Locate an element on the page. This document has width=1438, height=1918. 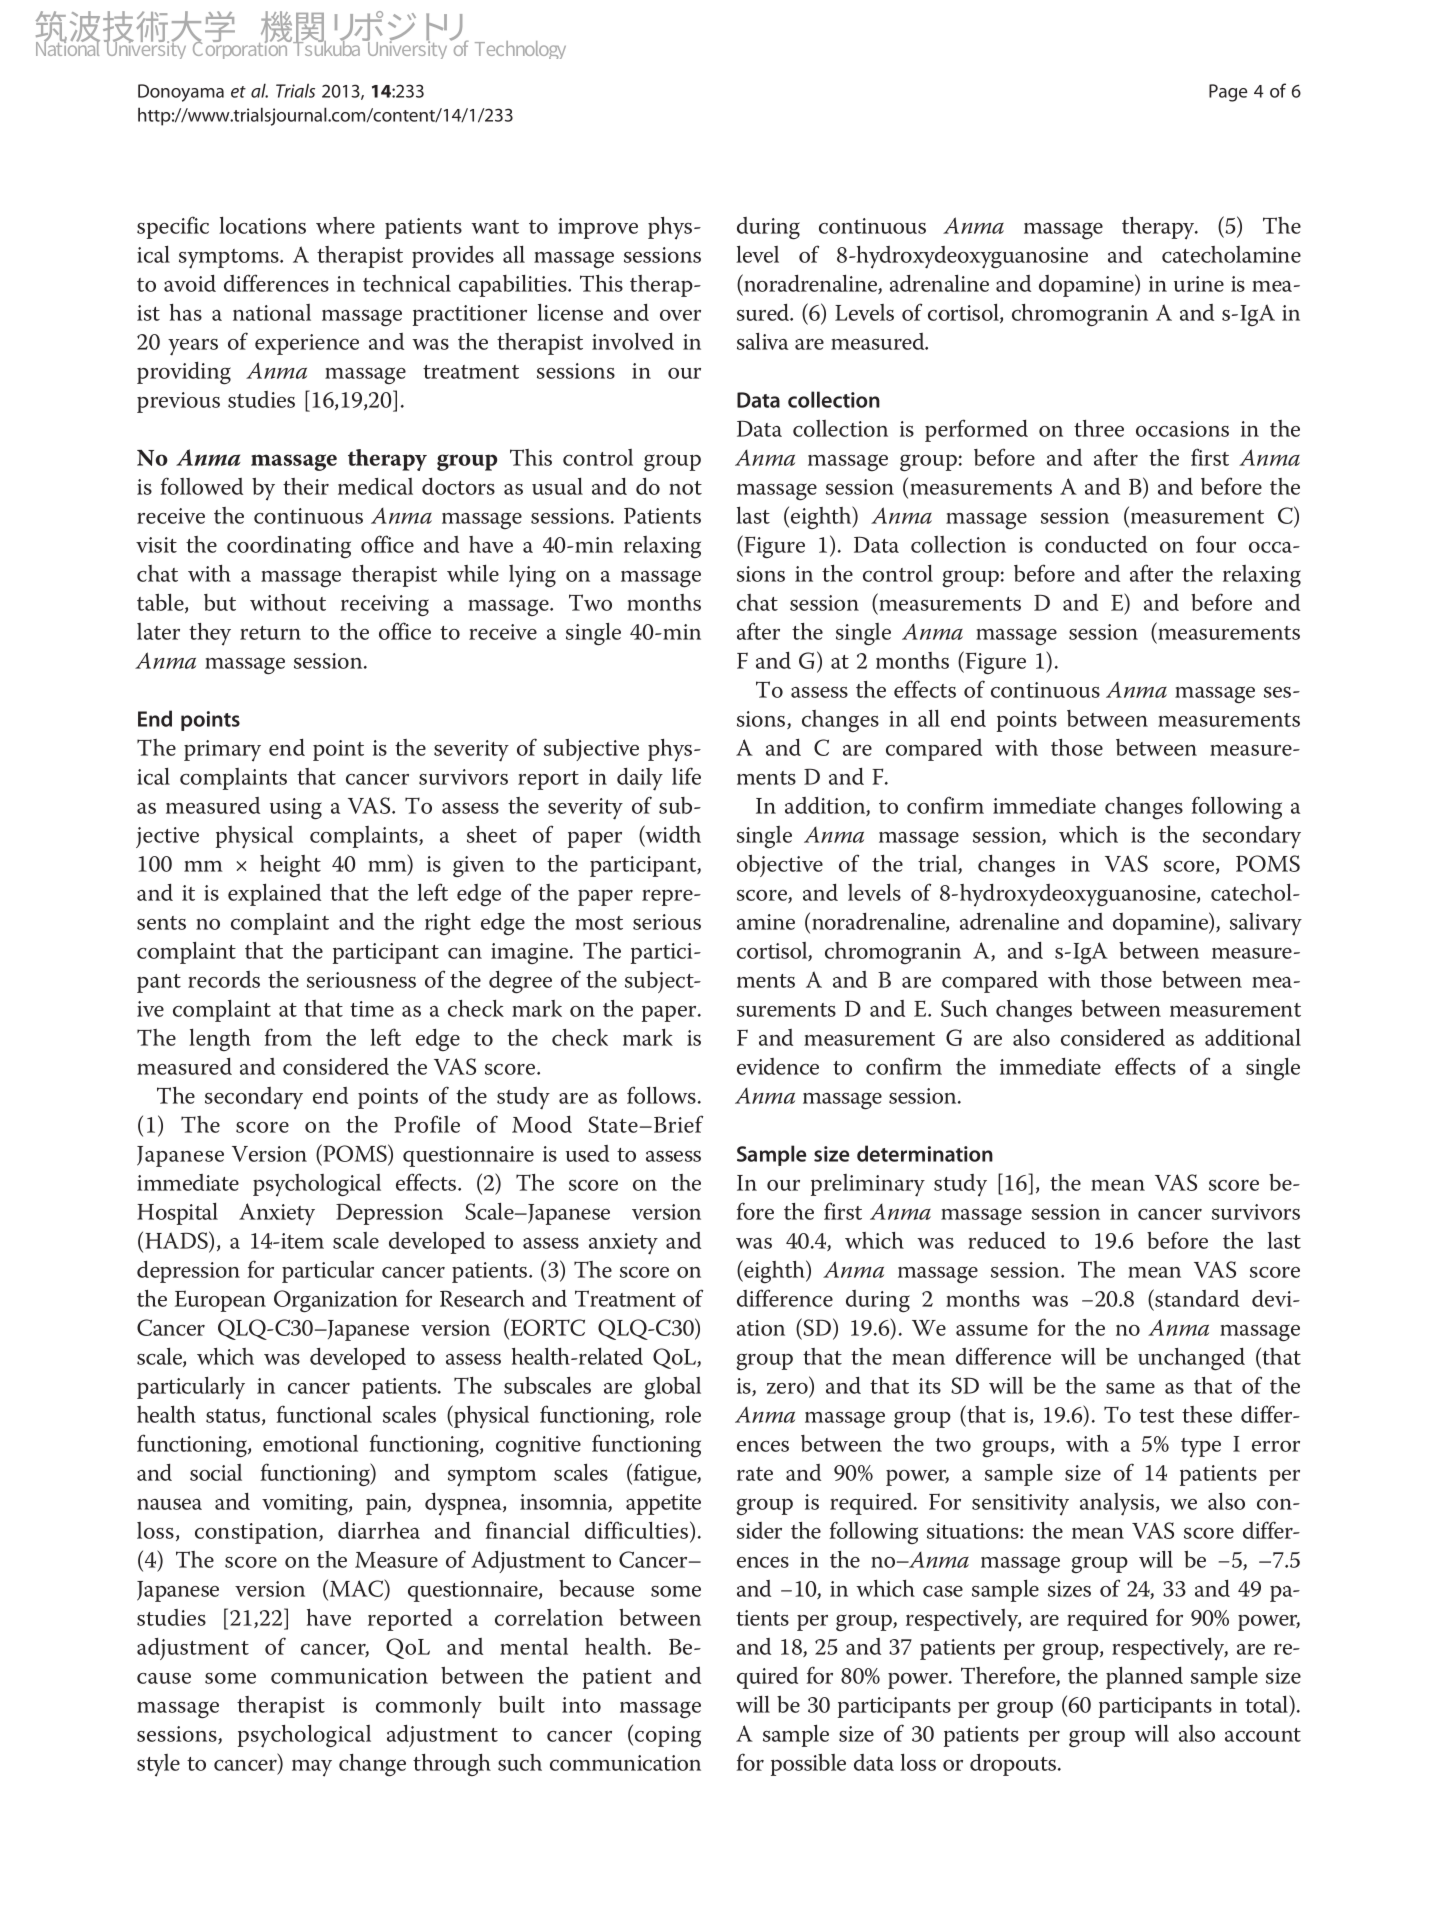
European is located at coordinates (220, 1301).
